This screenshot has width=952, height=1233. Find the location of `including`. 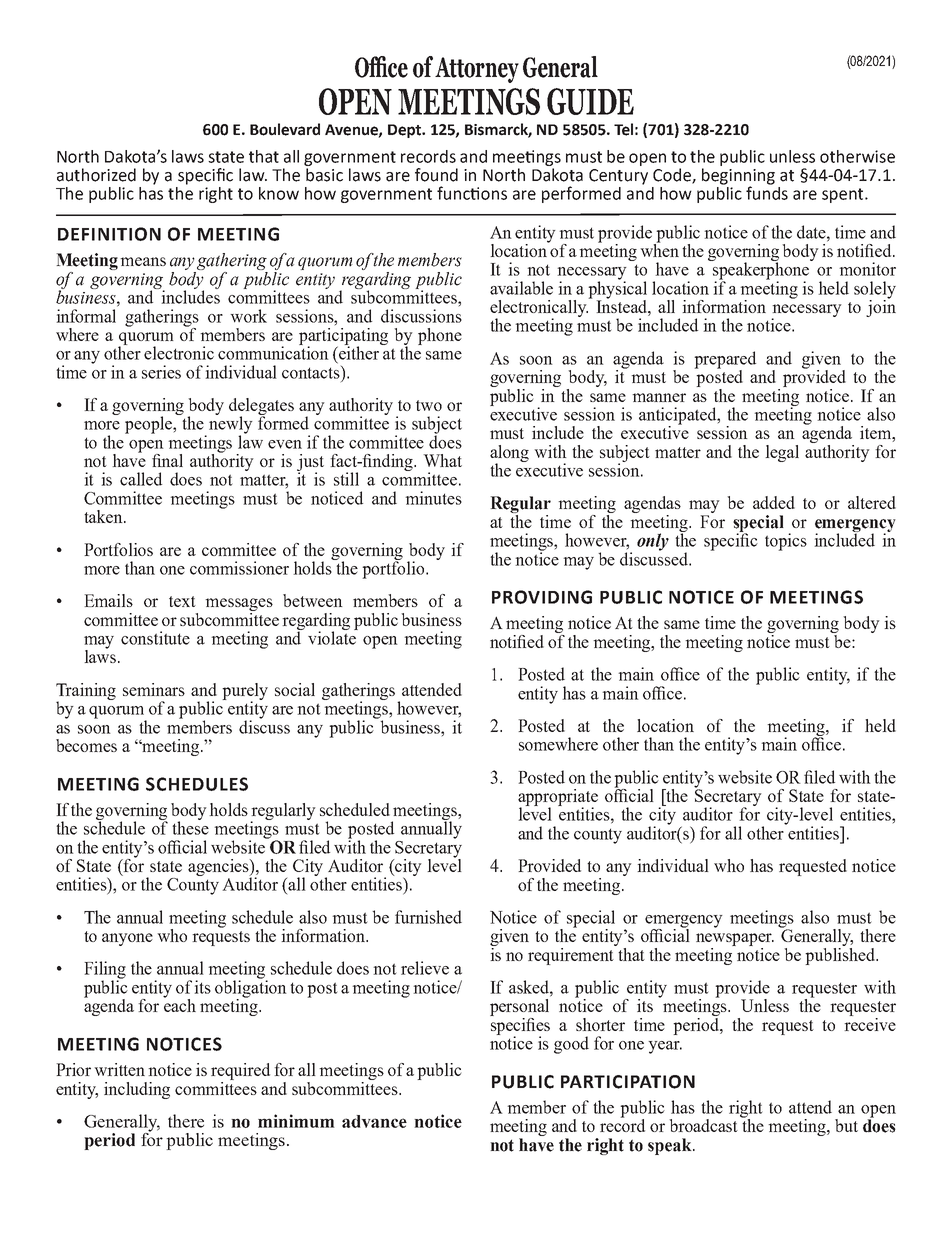

including is located at coordinates (137, 1090).
